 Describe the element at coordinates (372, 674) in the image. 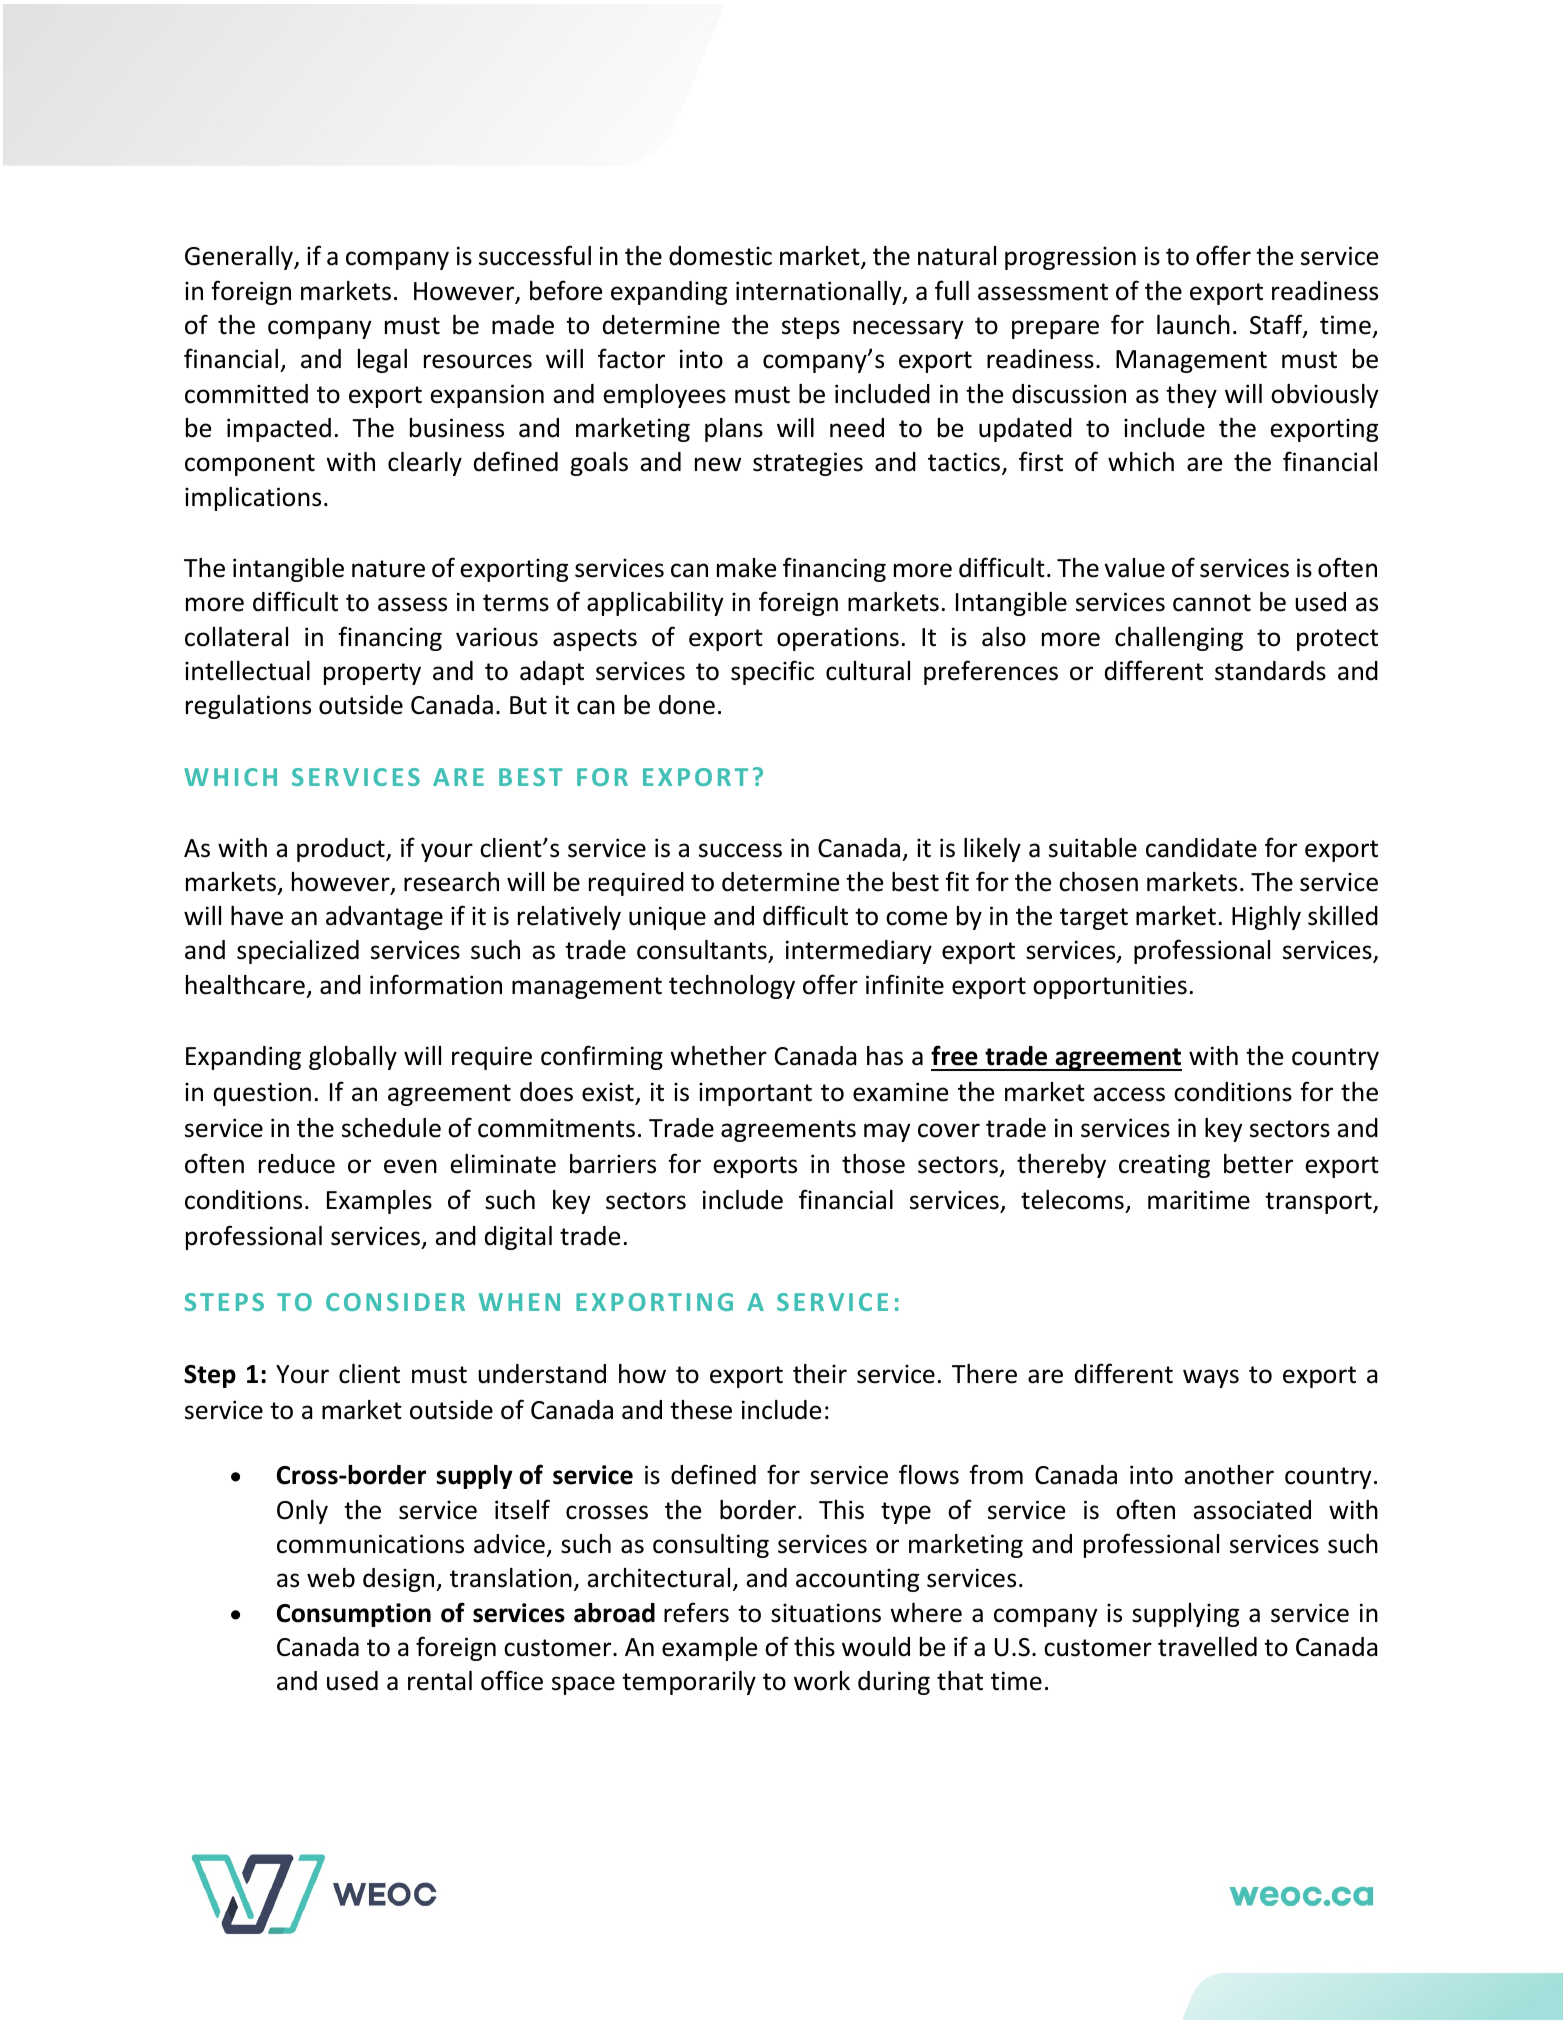

I see `property` at that location.
